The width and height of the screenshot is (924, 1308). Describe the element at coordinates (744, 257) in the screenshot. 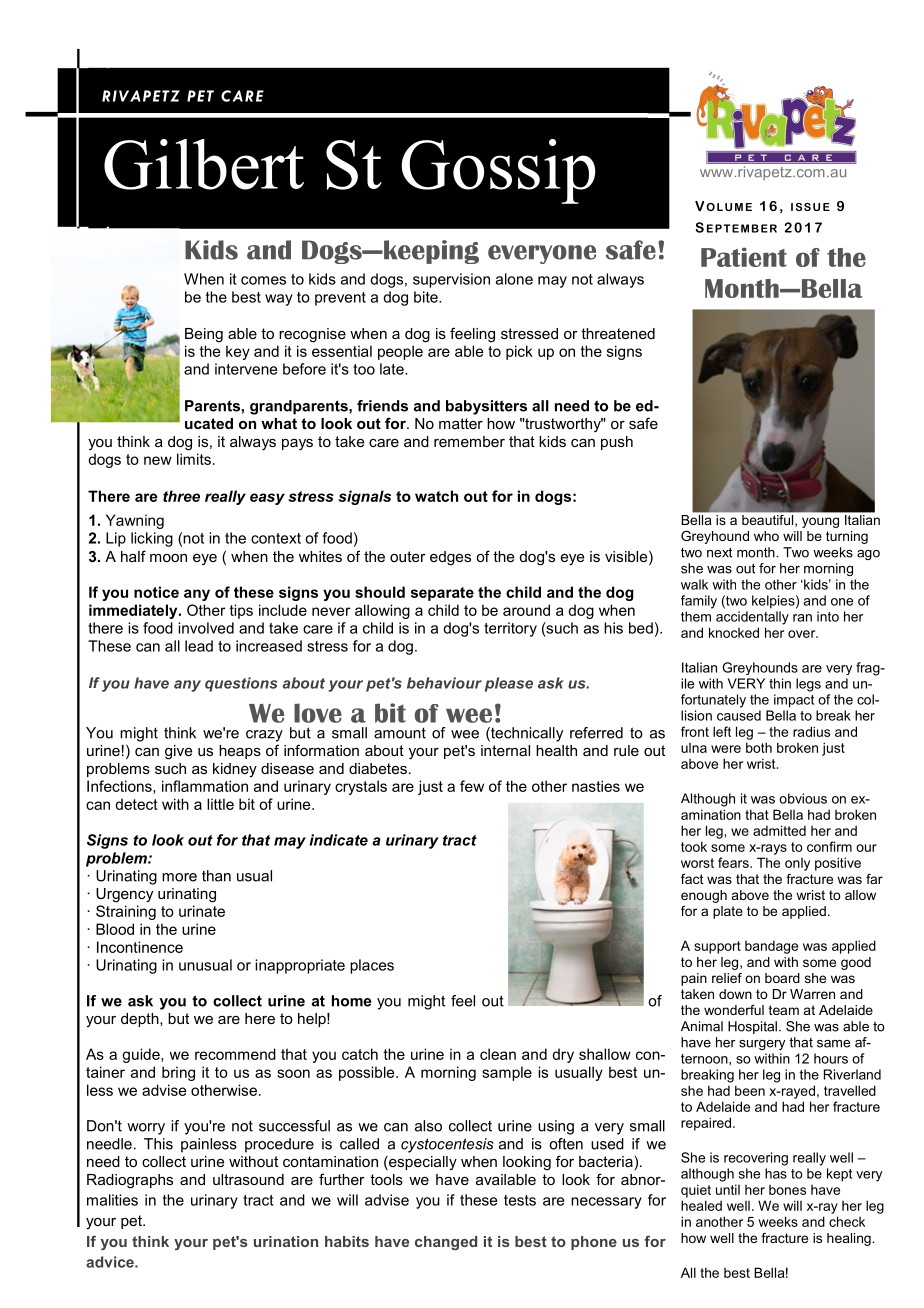

I see `Patient` at that location.
